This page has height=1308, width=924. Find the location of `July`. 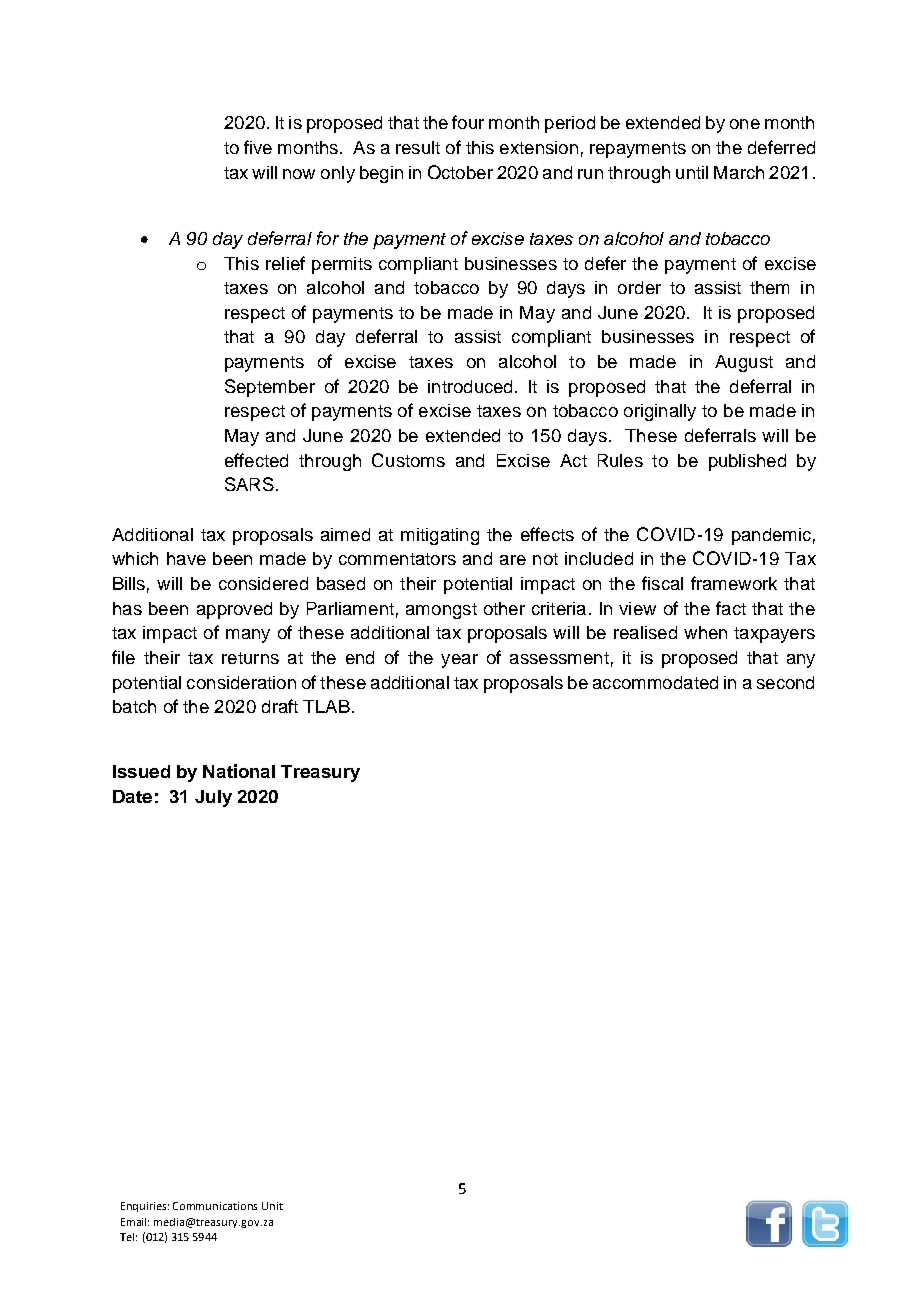

July is located at coordinates (213, 798).
